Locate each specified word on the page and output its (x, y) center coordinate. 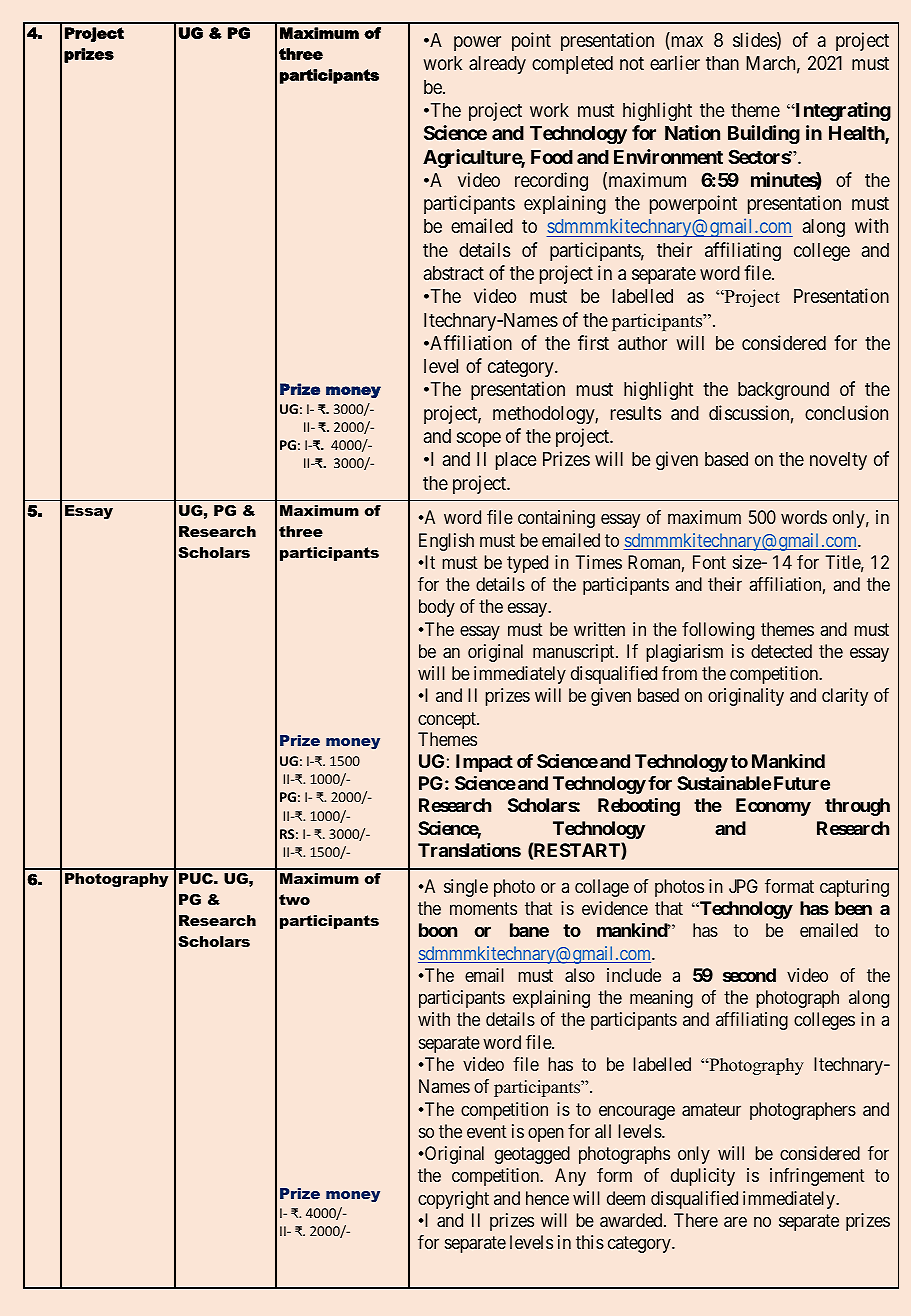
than (722, 63)
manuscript (575, 653)
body (437, 608)
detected (781, 651)
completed (572, 65)
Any (570, 1177)
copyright (453, 1200)
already (497, 65)
